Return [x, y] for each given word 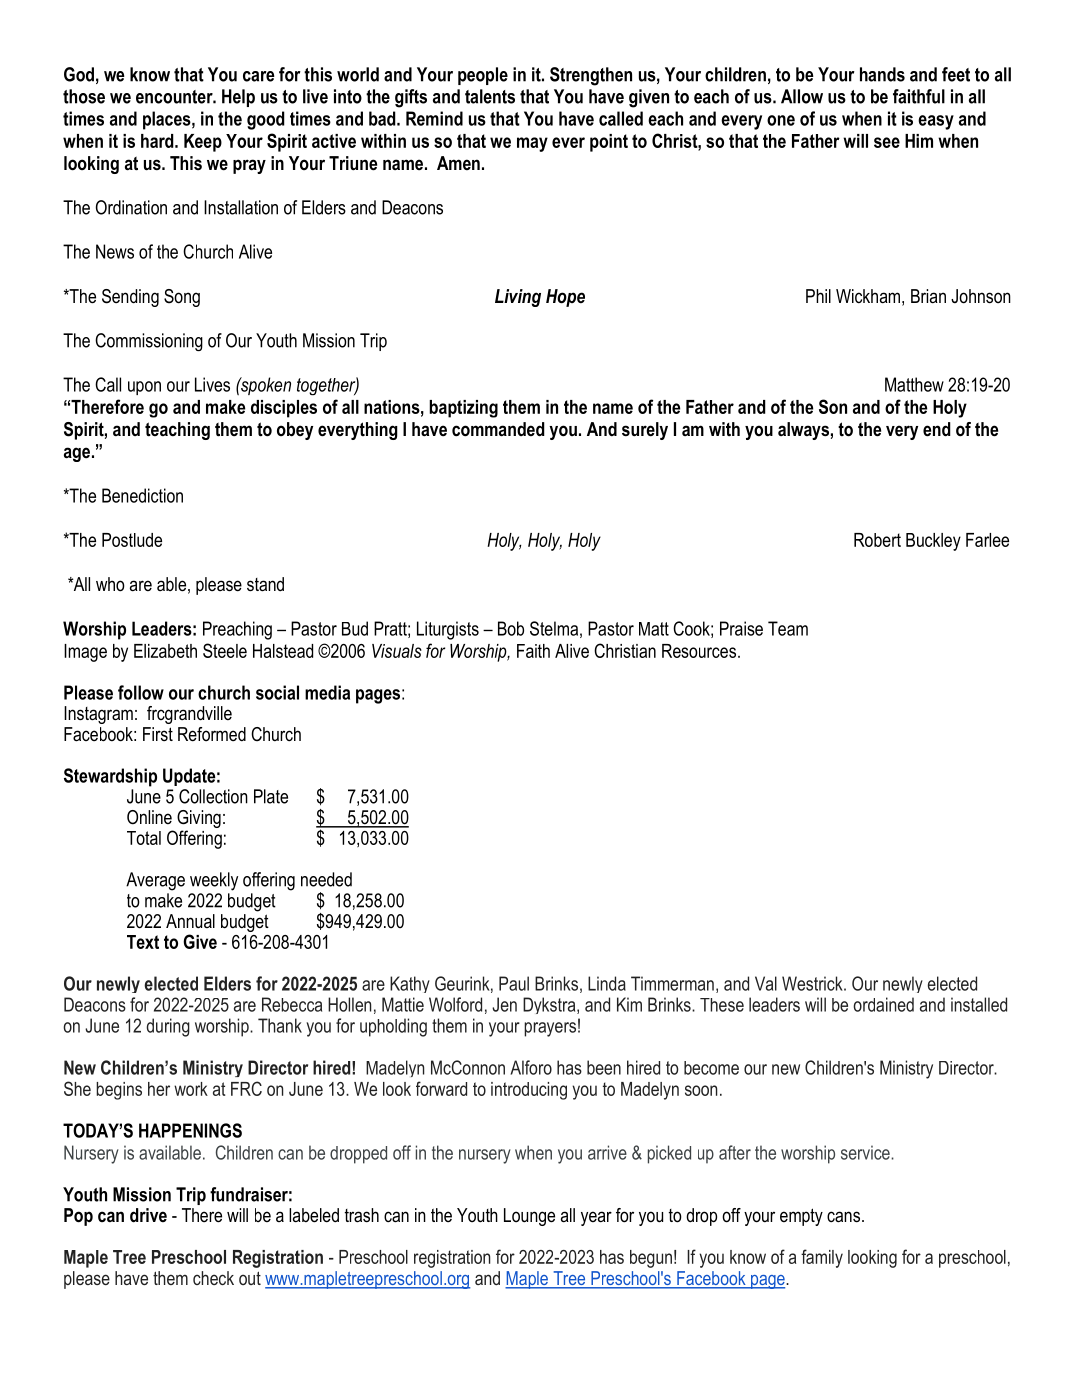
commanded [498, 429]
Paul [514, 983]
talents [490, 96]
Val [766, 983]
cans [843, 1217]
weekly [214, 881]
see [887, 142]
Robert [877, 540]
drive [148, 1215]
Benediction [142, 495]
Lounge [529, 1217]
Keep [203, 143]
